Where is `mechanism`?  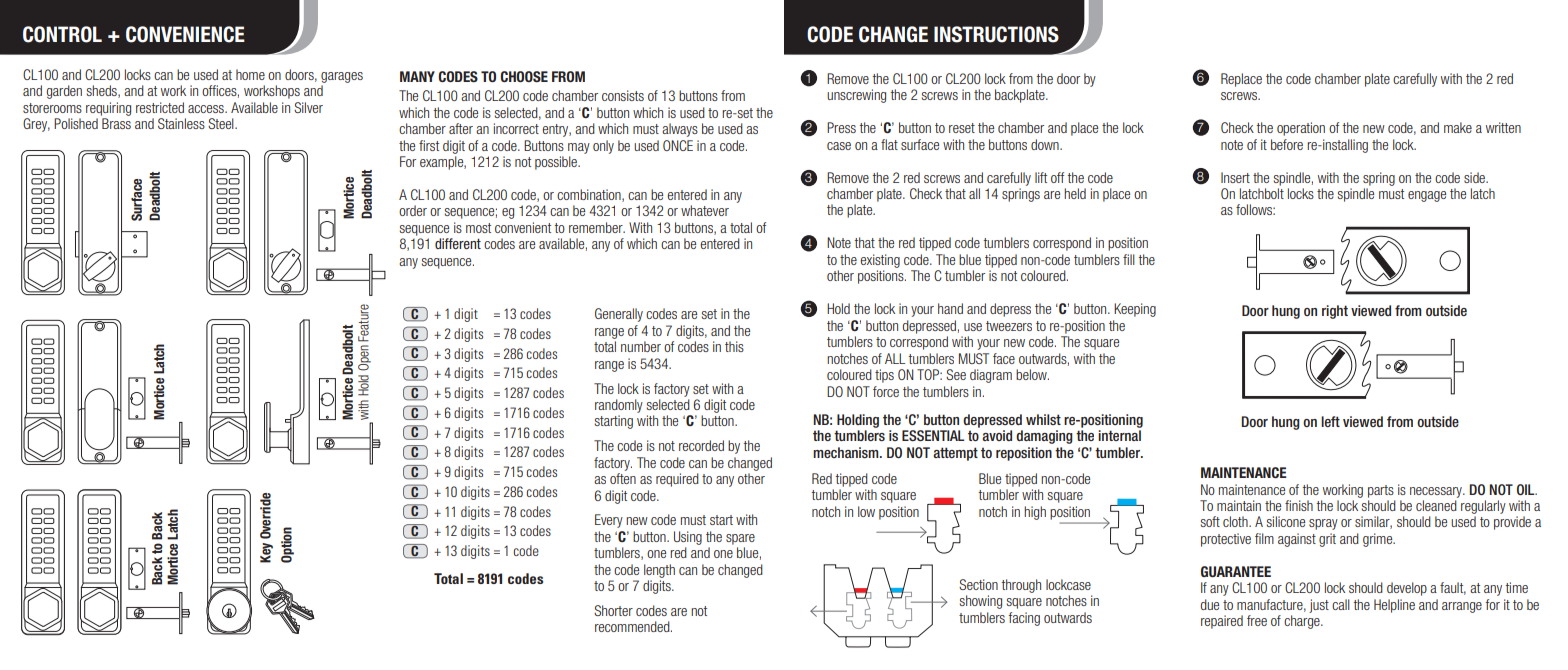
mechanism is located at coordinates (847, 452).
